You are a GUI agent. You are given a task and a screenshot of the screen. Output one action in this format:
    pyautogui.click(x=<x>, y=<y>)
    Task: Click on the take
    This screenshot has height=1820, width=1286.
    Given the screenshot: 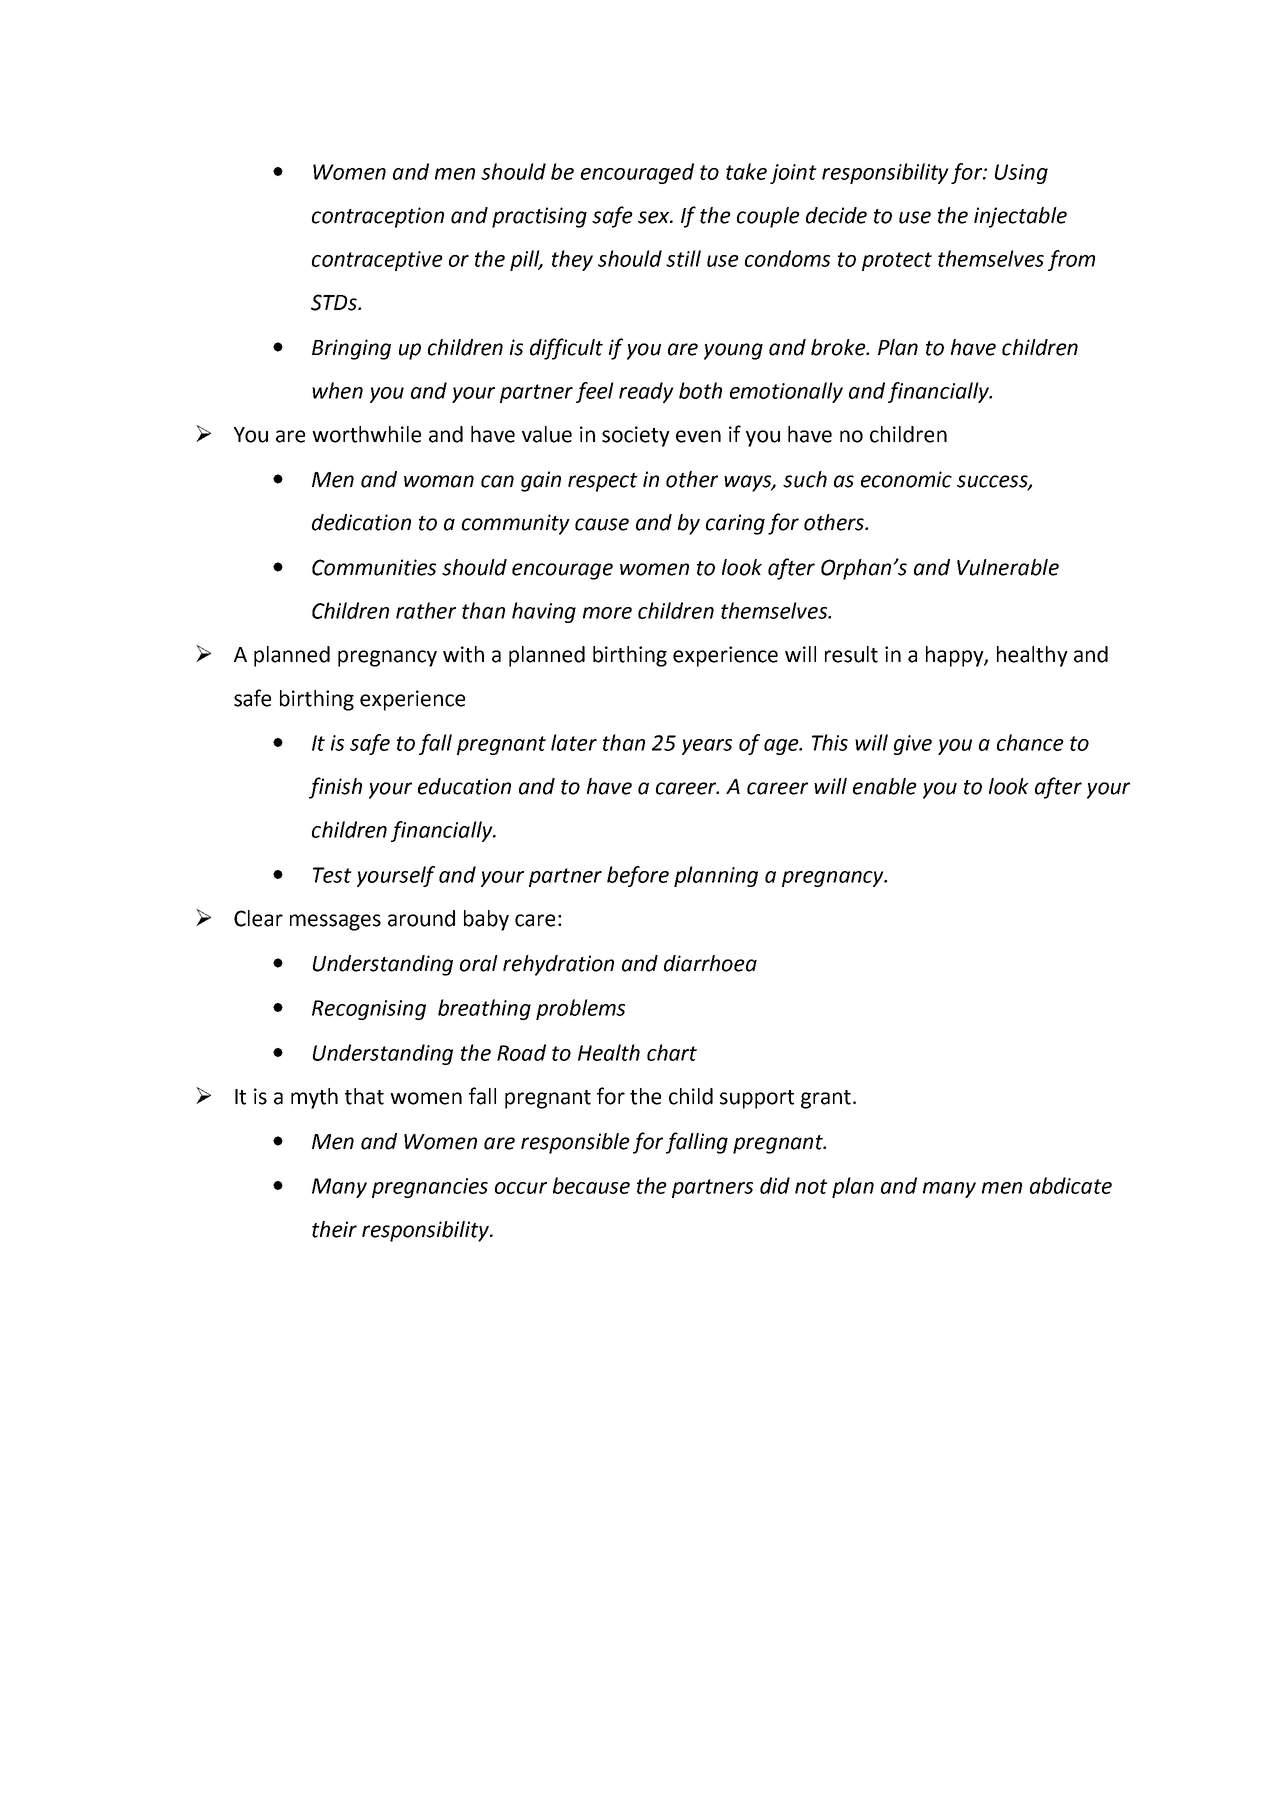 What is the action you would take?
    pyautogui.click(x=746, y=171)
